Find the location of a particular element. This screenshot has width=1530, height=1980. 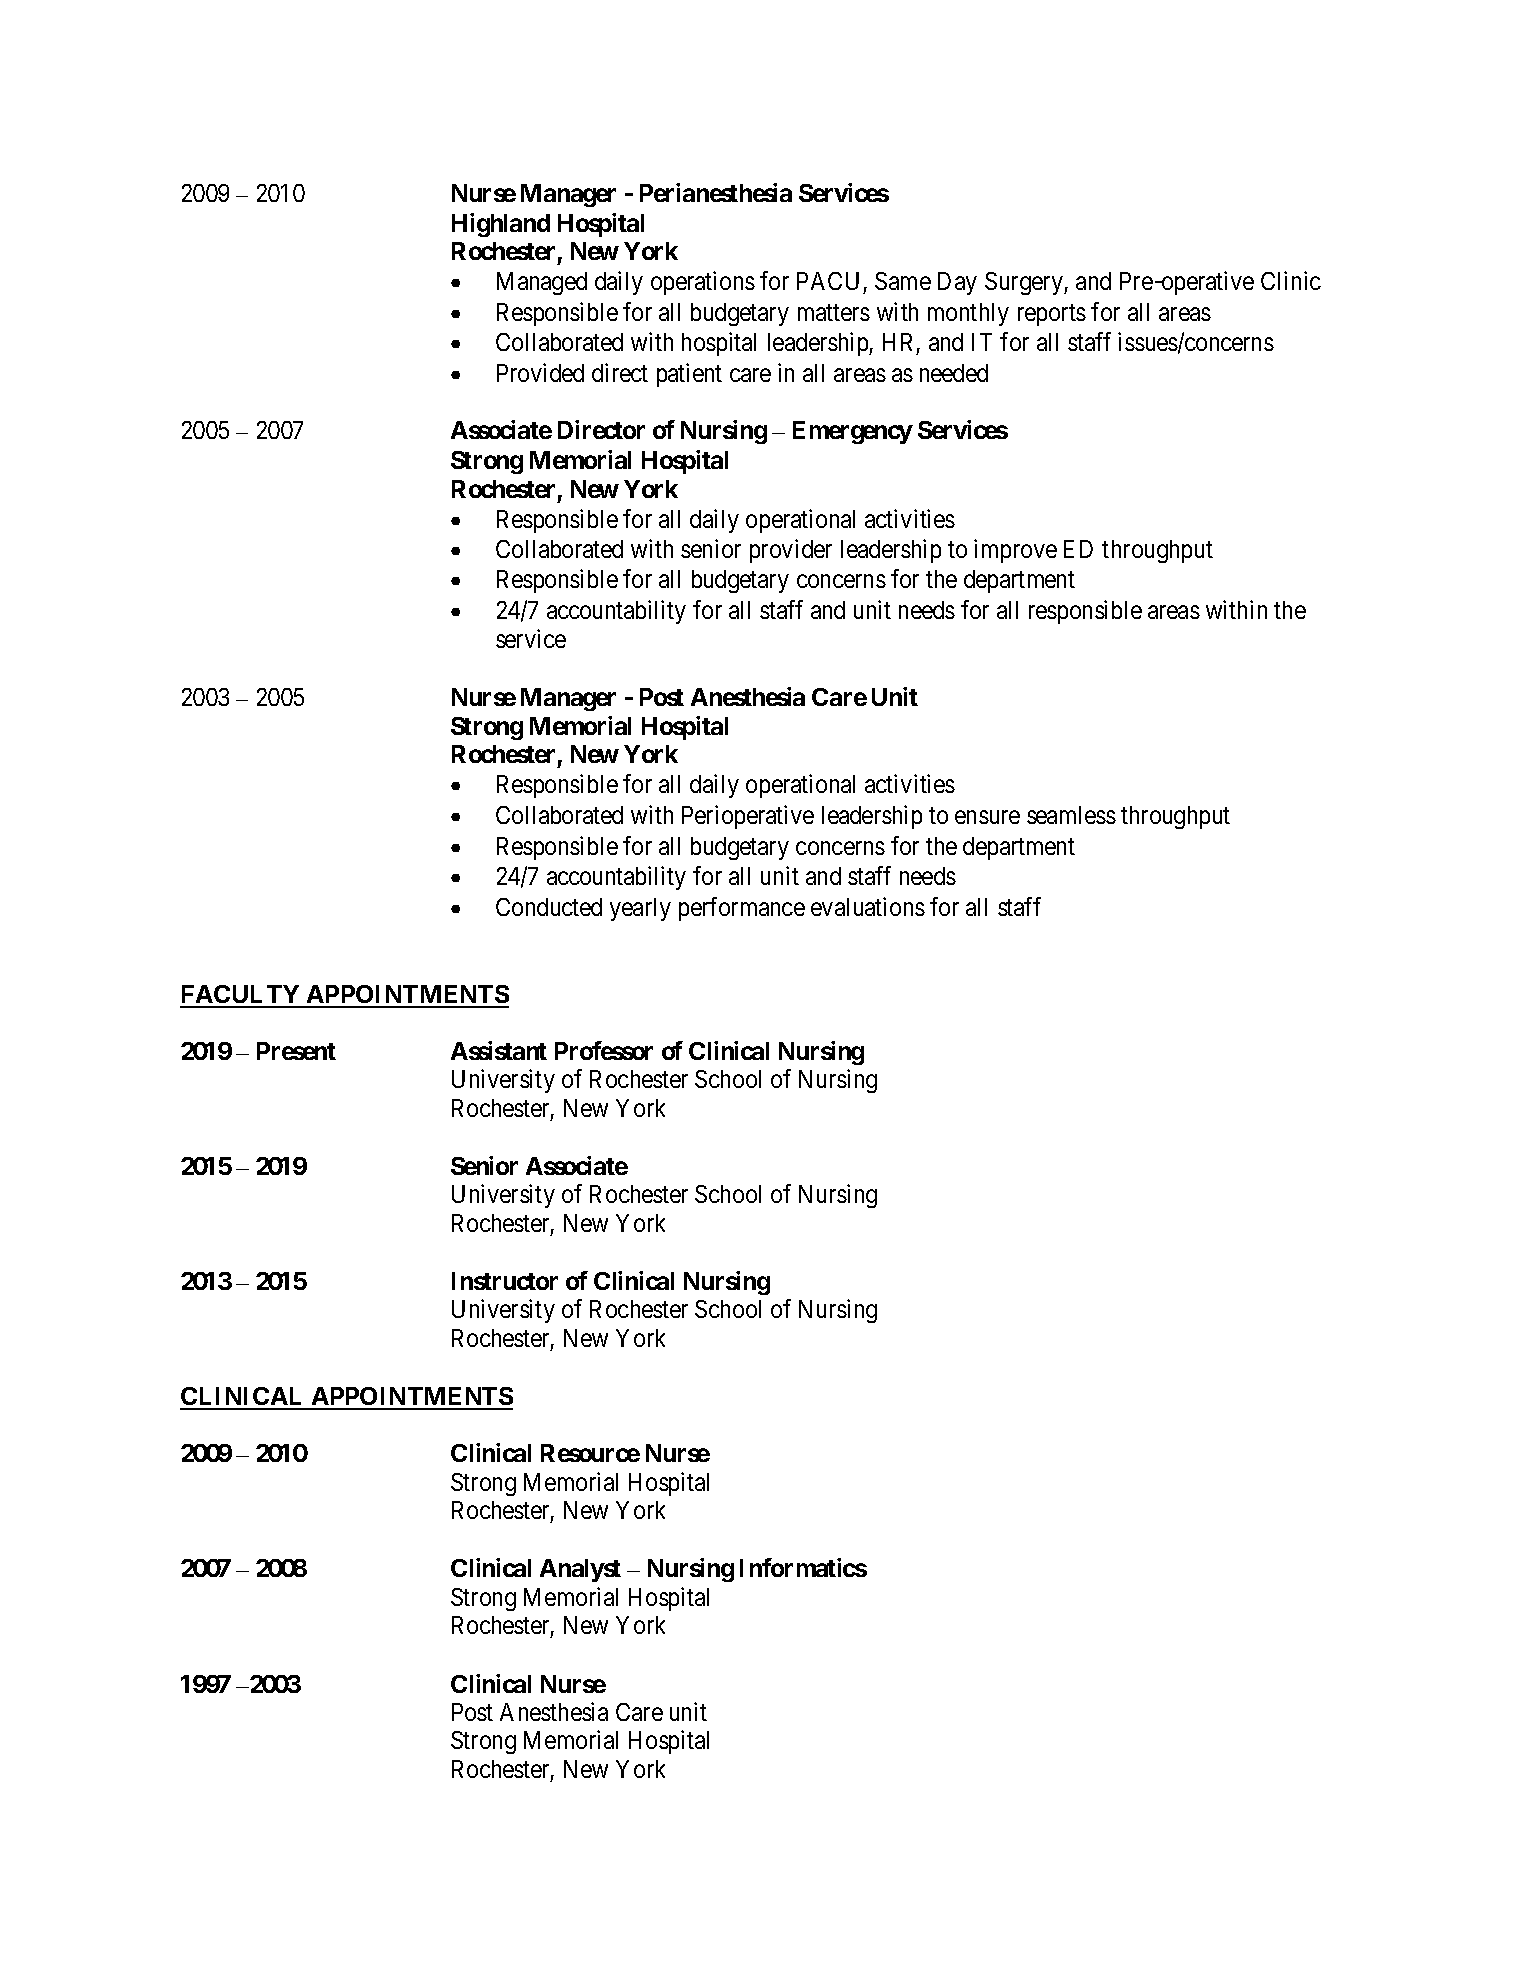

Professor is located at coordinates (604, 1050).
